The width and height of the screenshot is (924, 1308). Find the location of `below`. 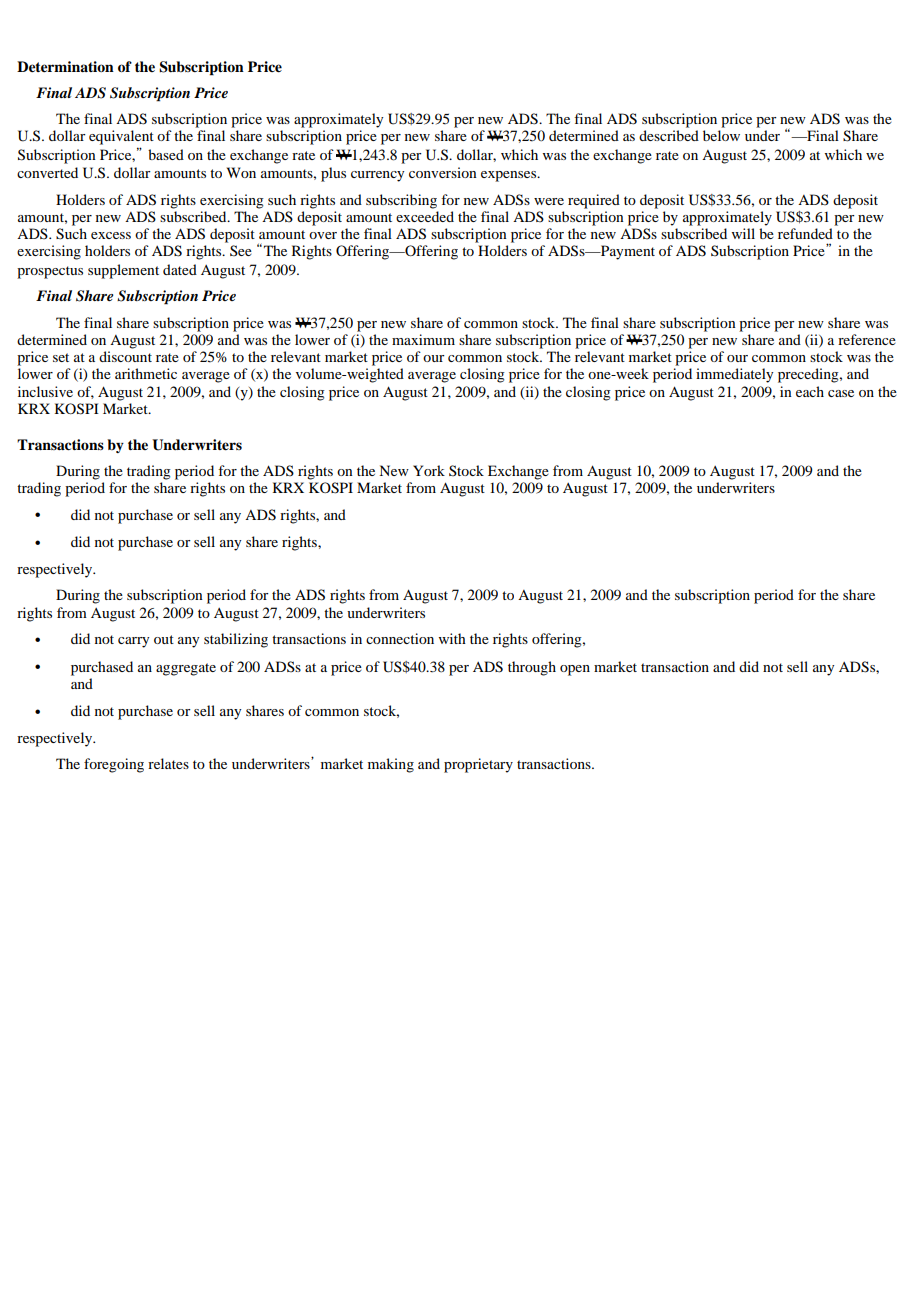

below is located at coordinates (721, 135).
